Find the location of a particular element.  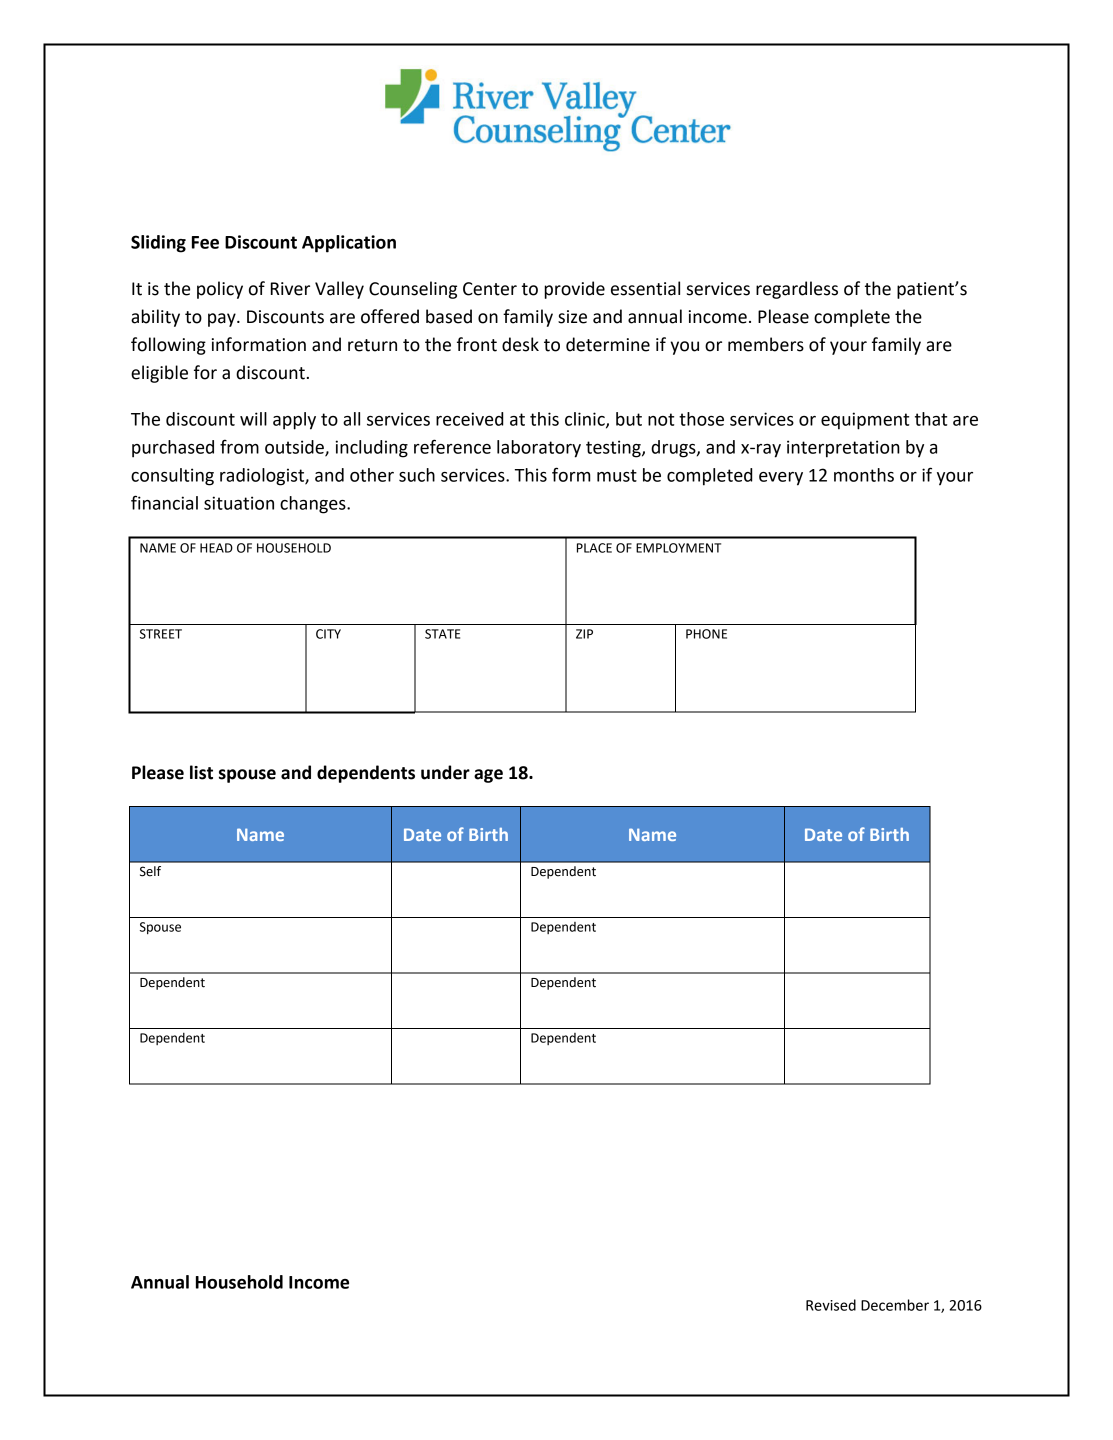

regardless is located at coordinates (797, 290).
